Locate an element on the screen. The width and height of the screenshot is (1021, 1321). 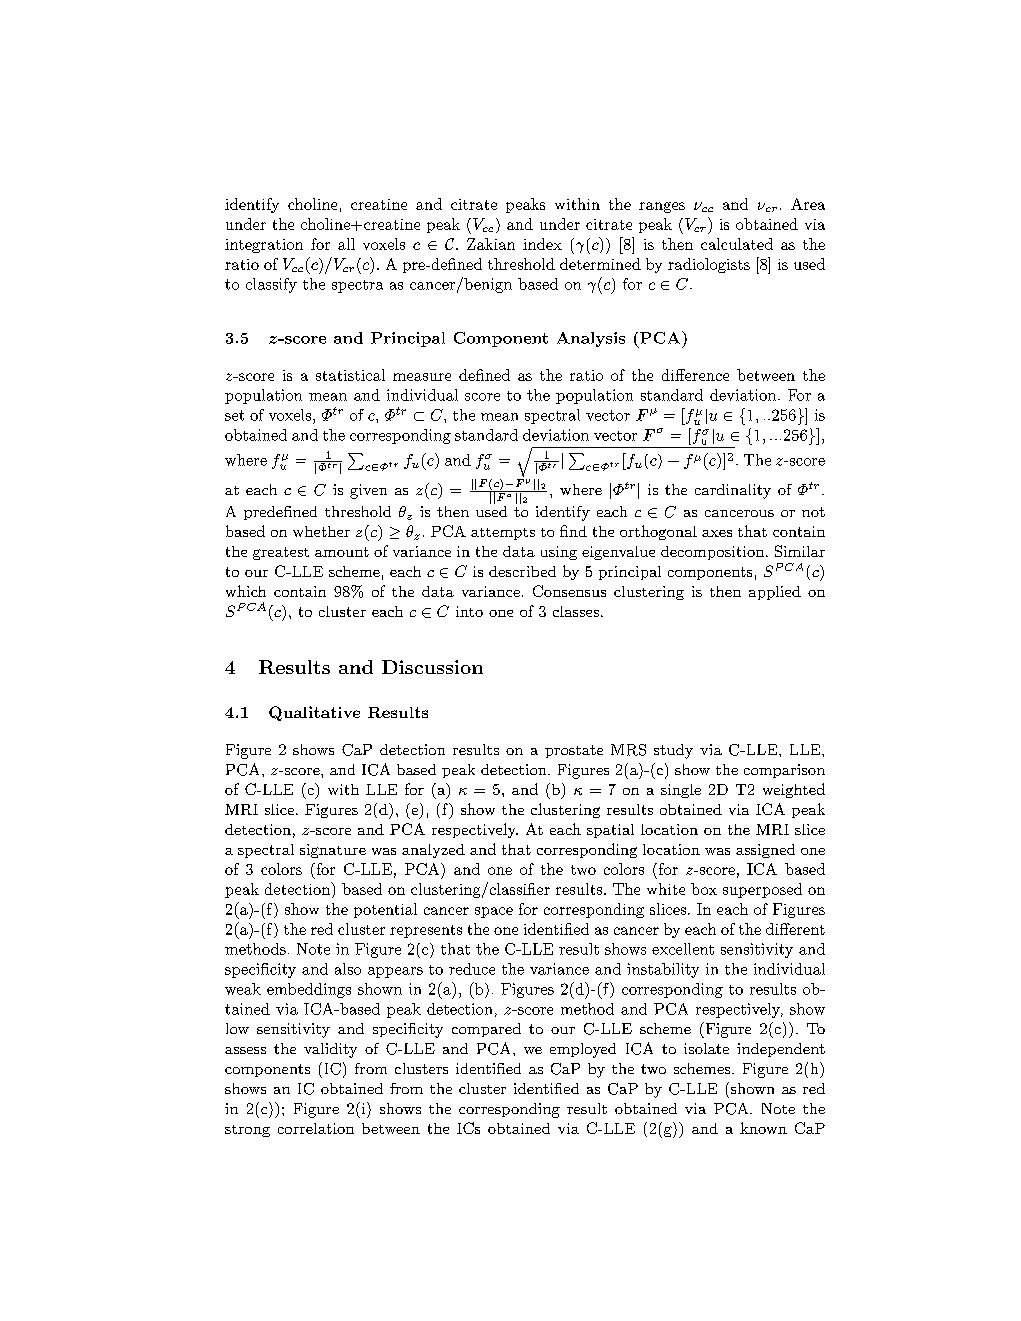
cardinality is located at coordinates (733, 491).
